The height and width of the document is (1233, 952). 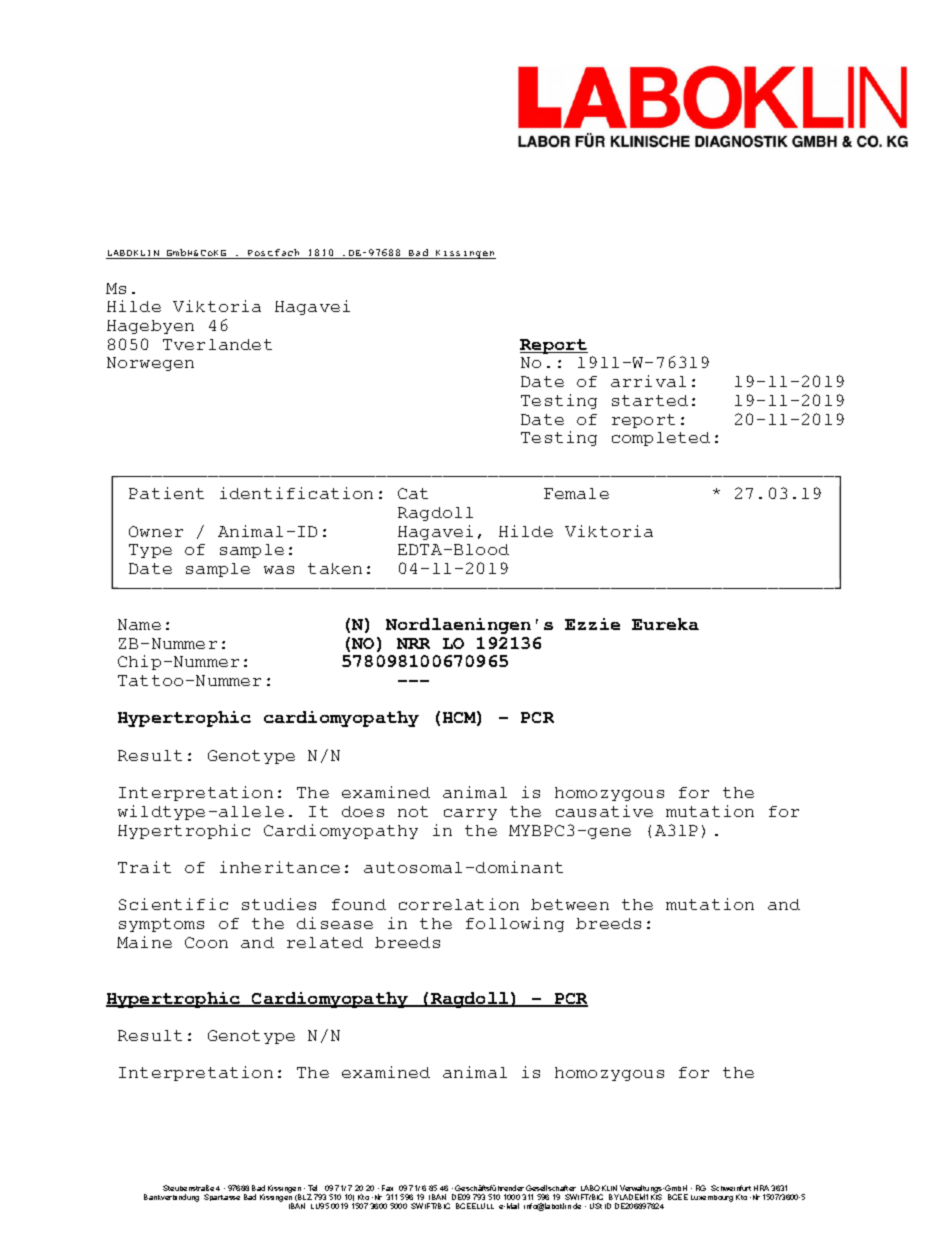 What do you see at coordinates (312, 1188) in the document?
I see `Tel` at bounding box center [312, 1188].
